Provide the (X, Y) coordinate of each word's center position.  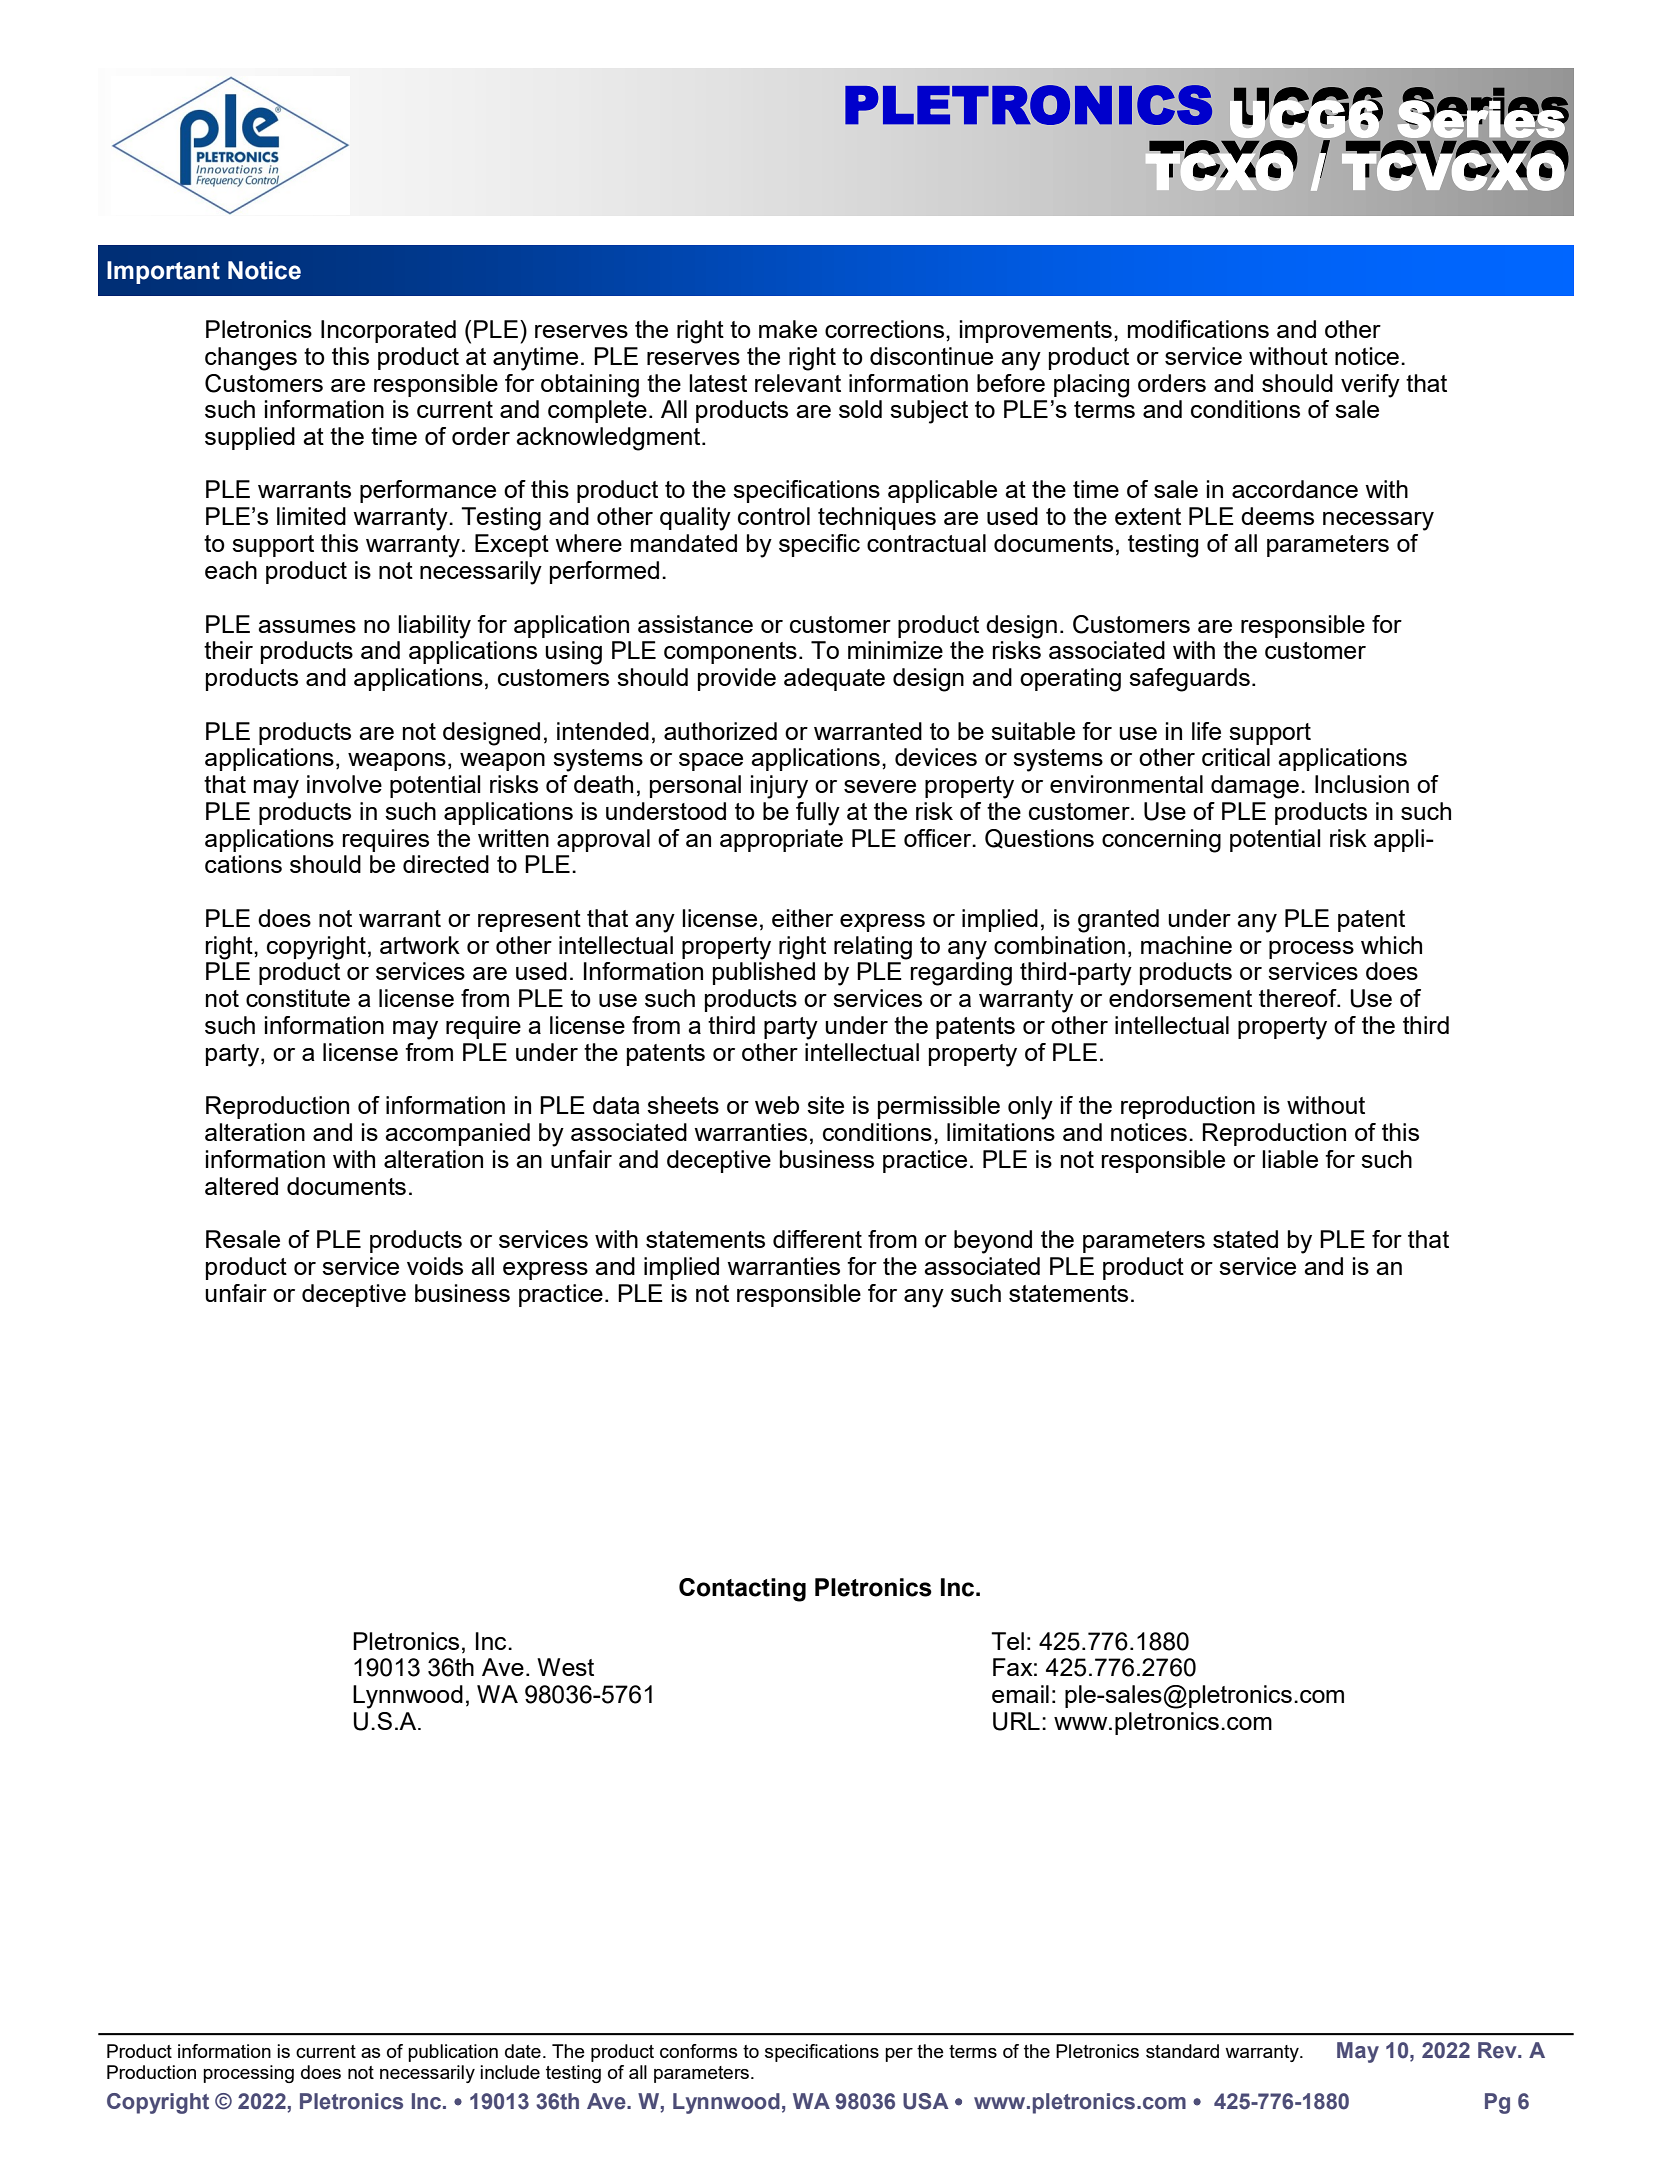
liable (1290, 1159)
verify (1370, 386)
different (817, 1239)
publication (453, 2053)
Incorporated (388, 331)
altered (241, 1186)
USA (926, 2101)
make (788, 329)
